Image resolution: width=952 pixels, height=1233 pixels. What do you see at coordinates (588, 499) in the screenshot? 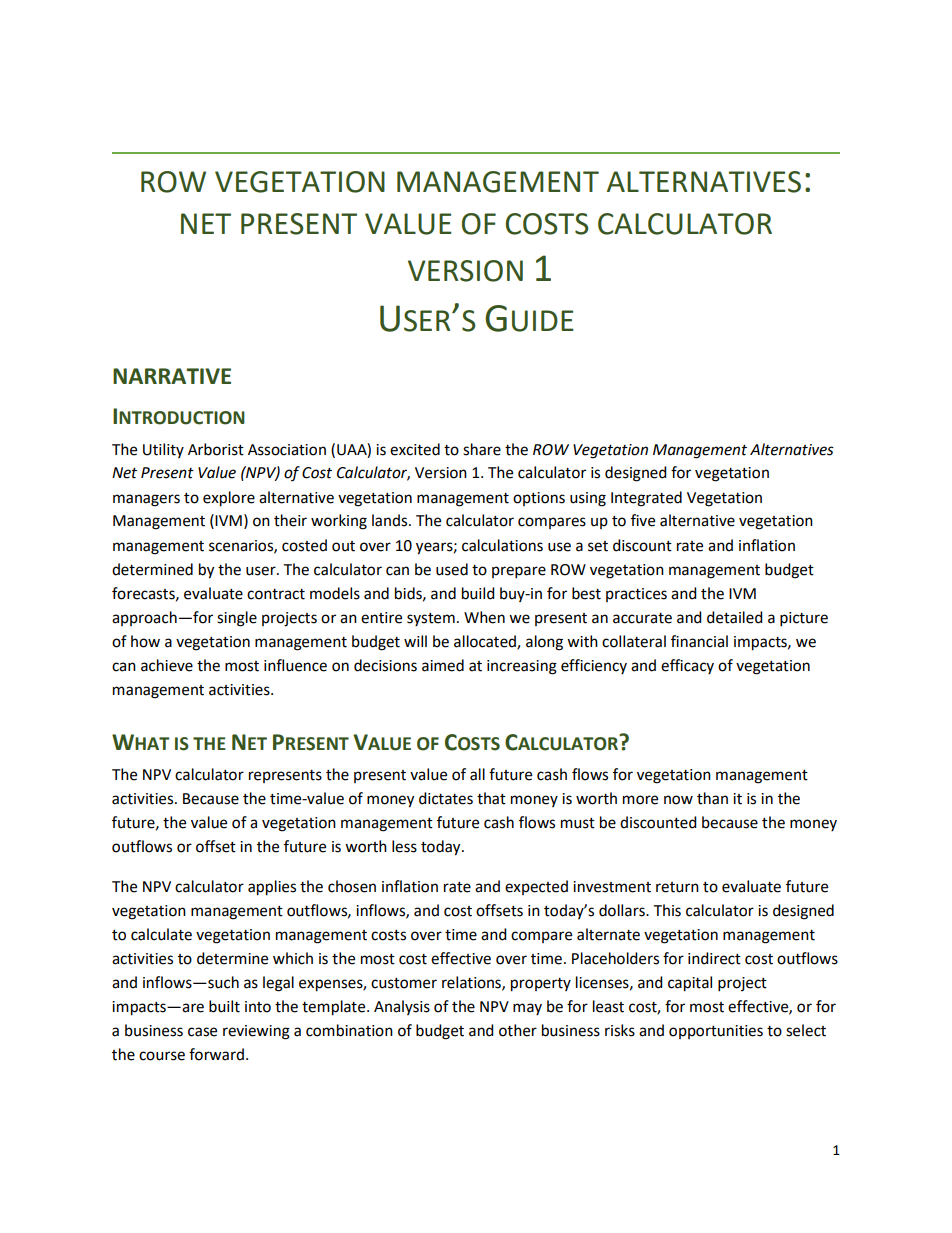
I see `using` at bounding box center [588, 499].
